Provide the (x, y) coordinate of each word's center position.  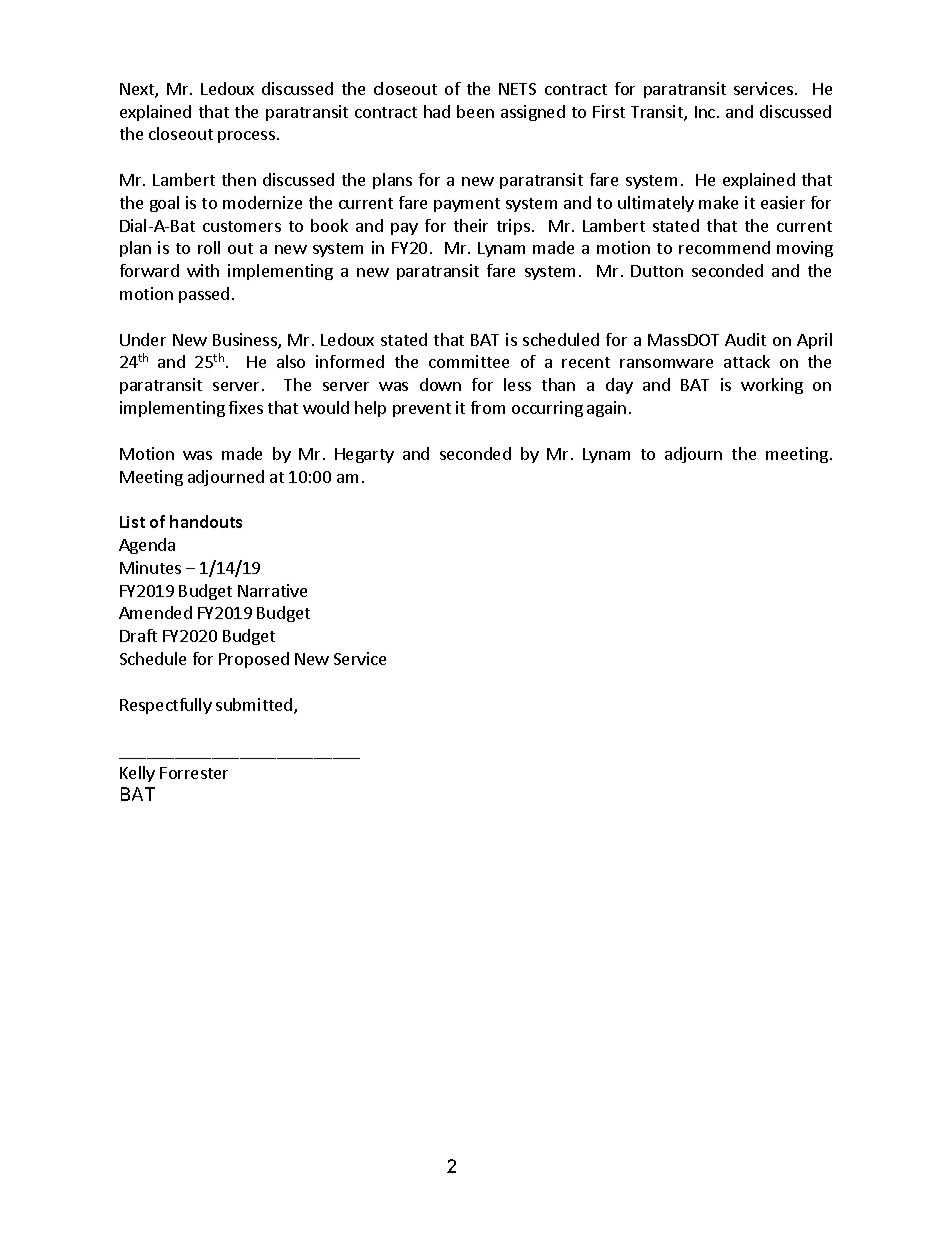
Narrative (272, 590)
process (246, 137)
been (475, 111)
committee (469, 361)
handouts (206, 521)
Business (246, 341)
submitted (255, 706)
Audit (745, 339)
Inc (706, 112)
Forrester (194, 773)
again (606, 409)
